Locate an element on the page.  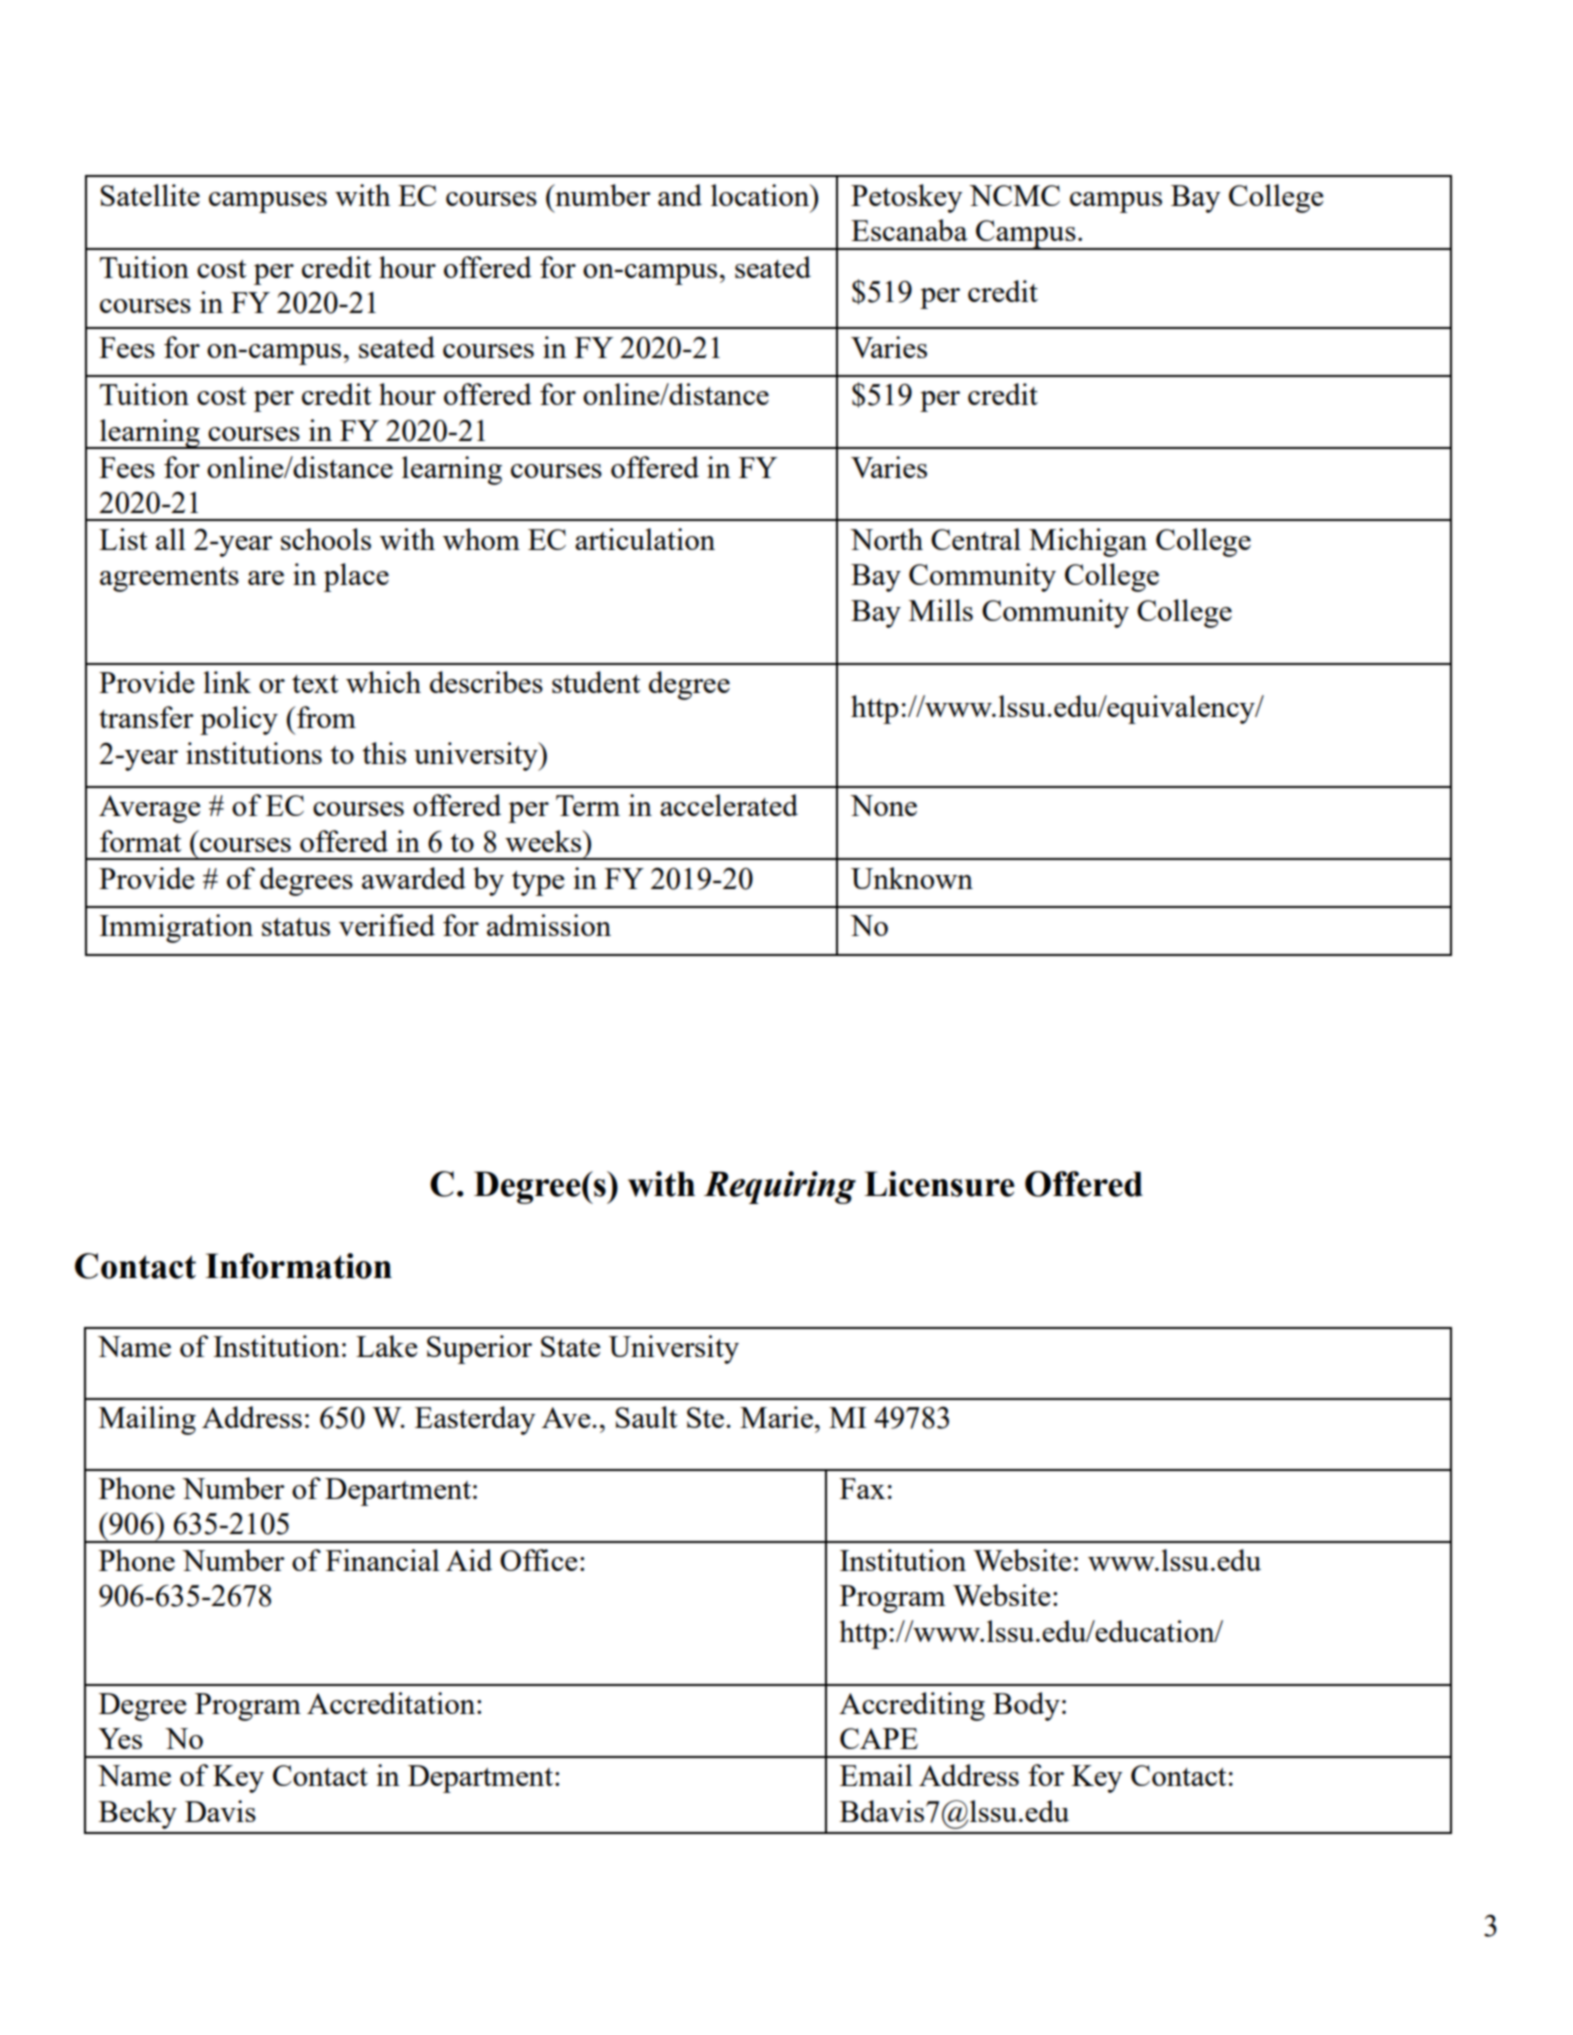
Office is located at coordinates (539, 1560).
